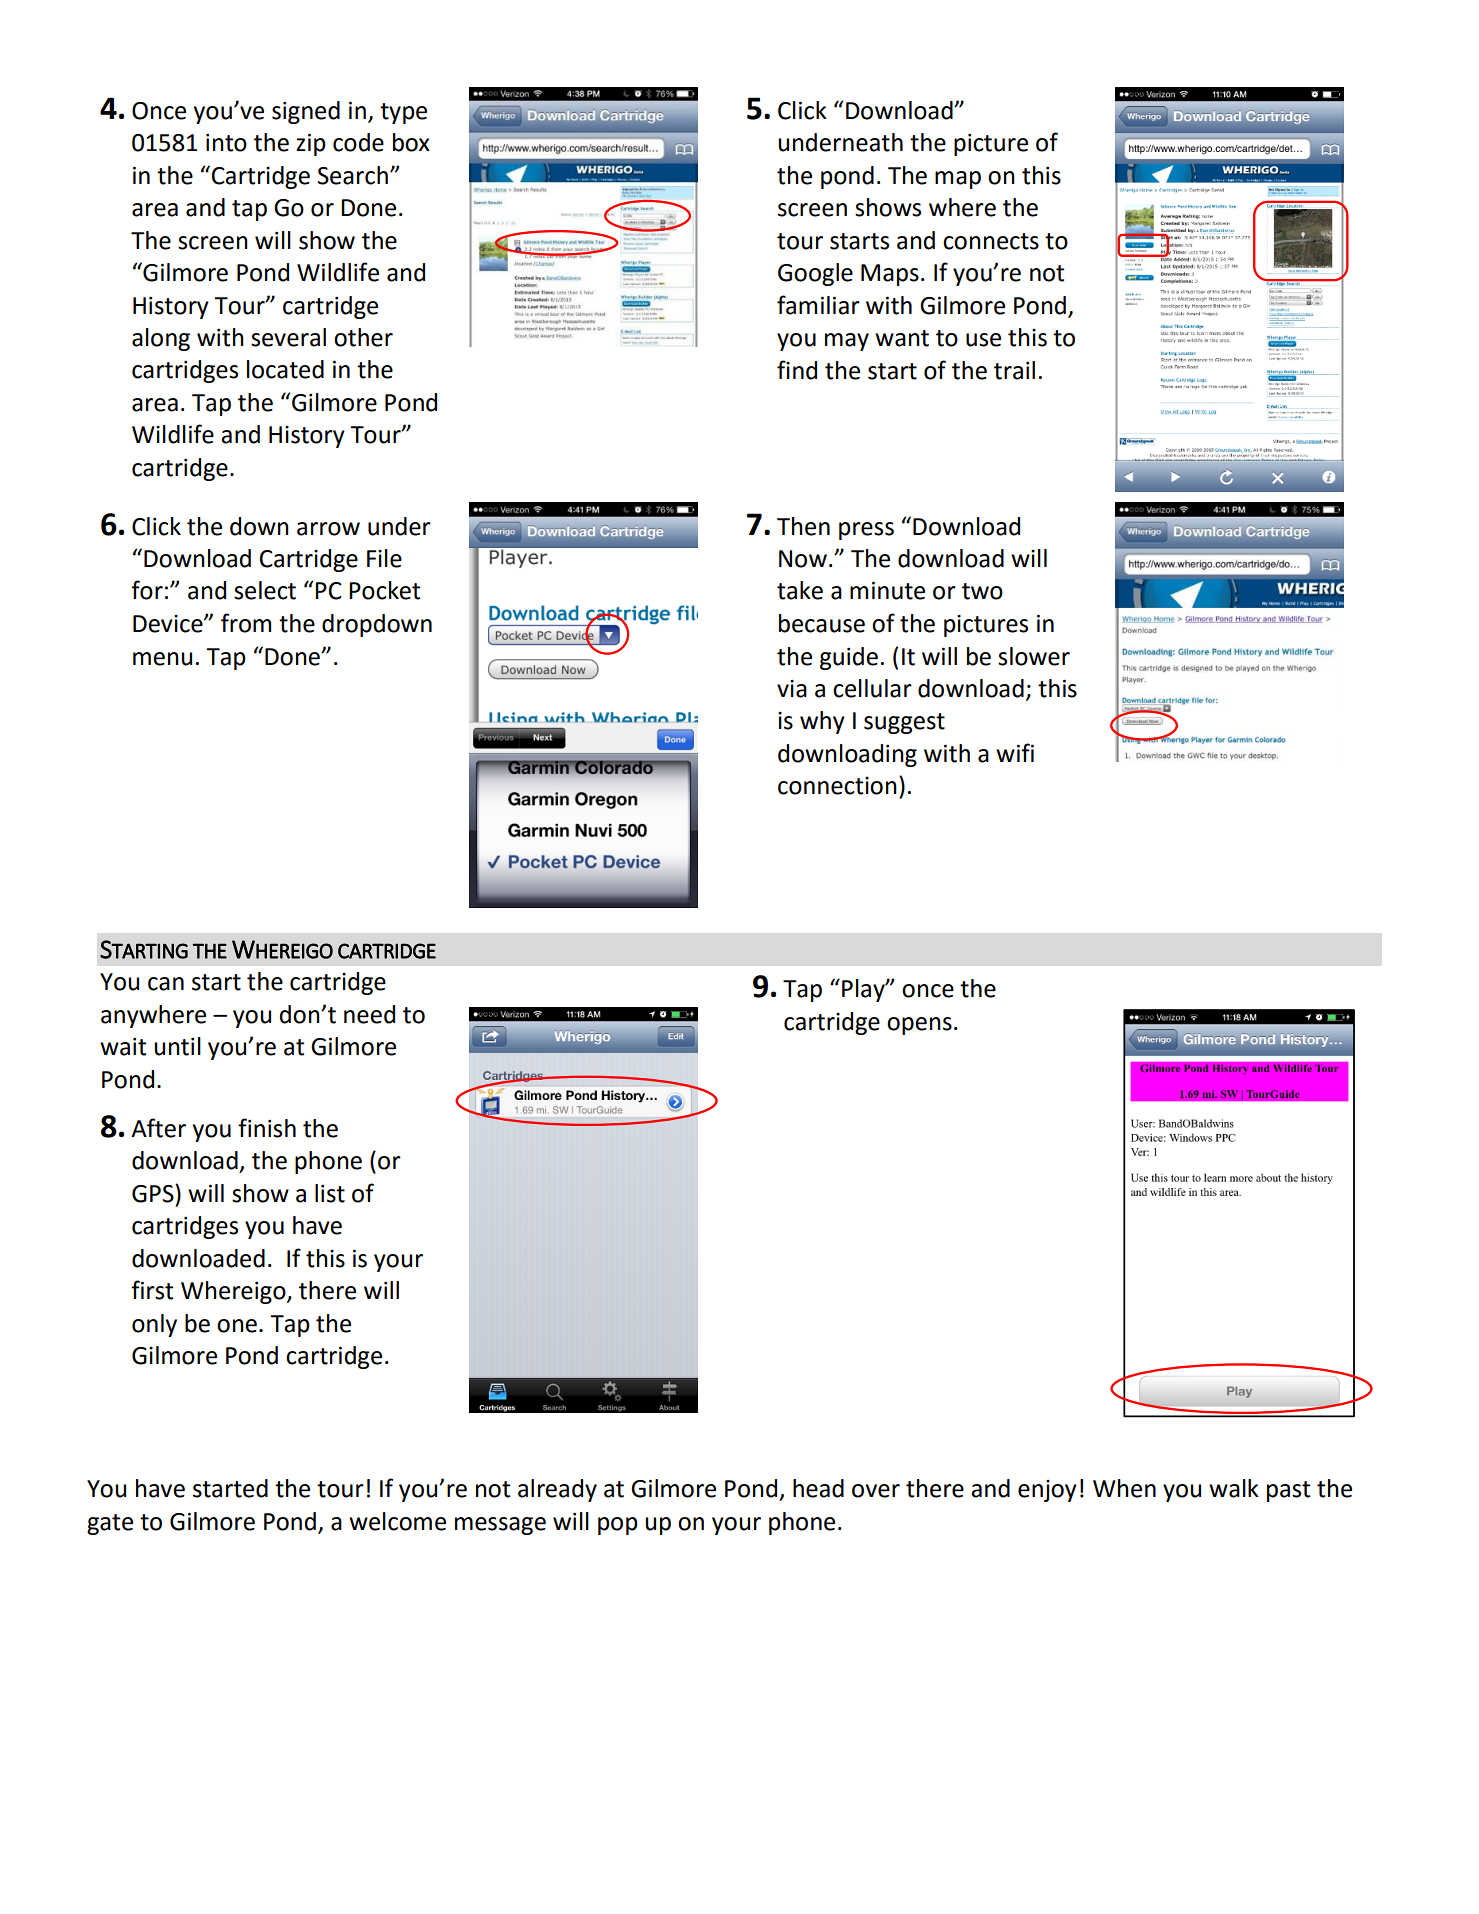 This screenshot has width=1479, height=1914. What do you see at coordinates (110, 1524) in the screenshot?
I see `gate` at bounding box center [110, 1524].
